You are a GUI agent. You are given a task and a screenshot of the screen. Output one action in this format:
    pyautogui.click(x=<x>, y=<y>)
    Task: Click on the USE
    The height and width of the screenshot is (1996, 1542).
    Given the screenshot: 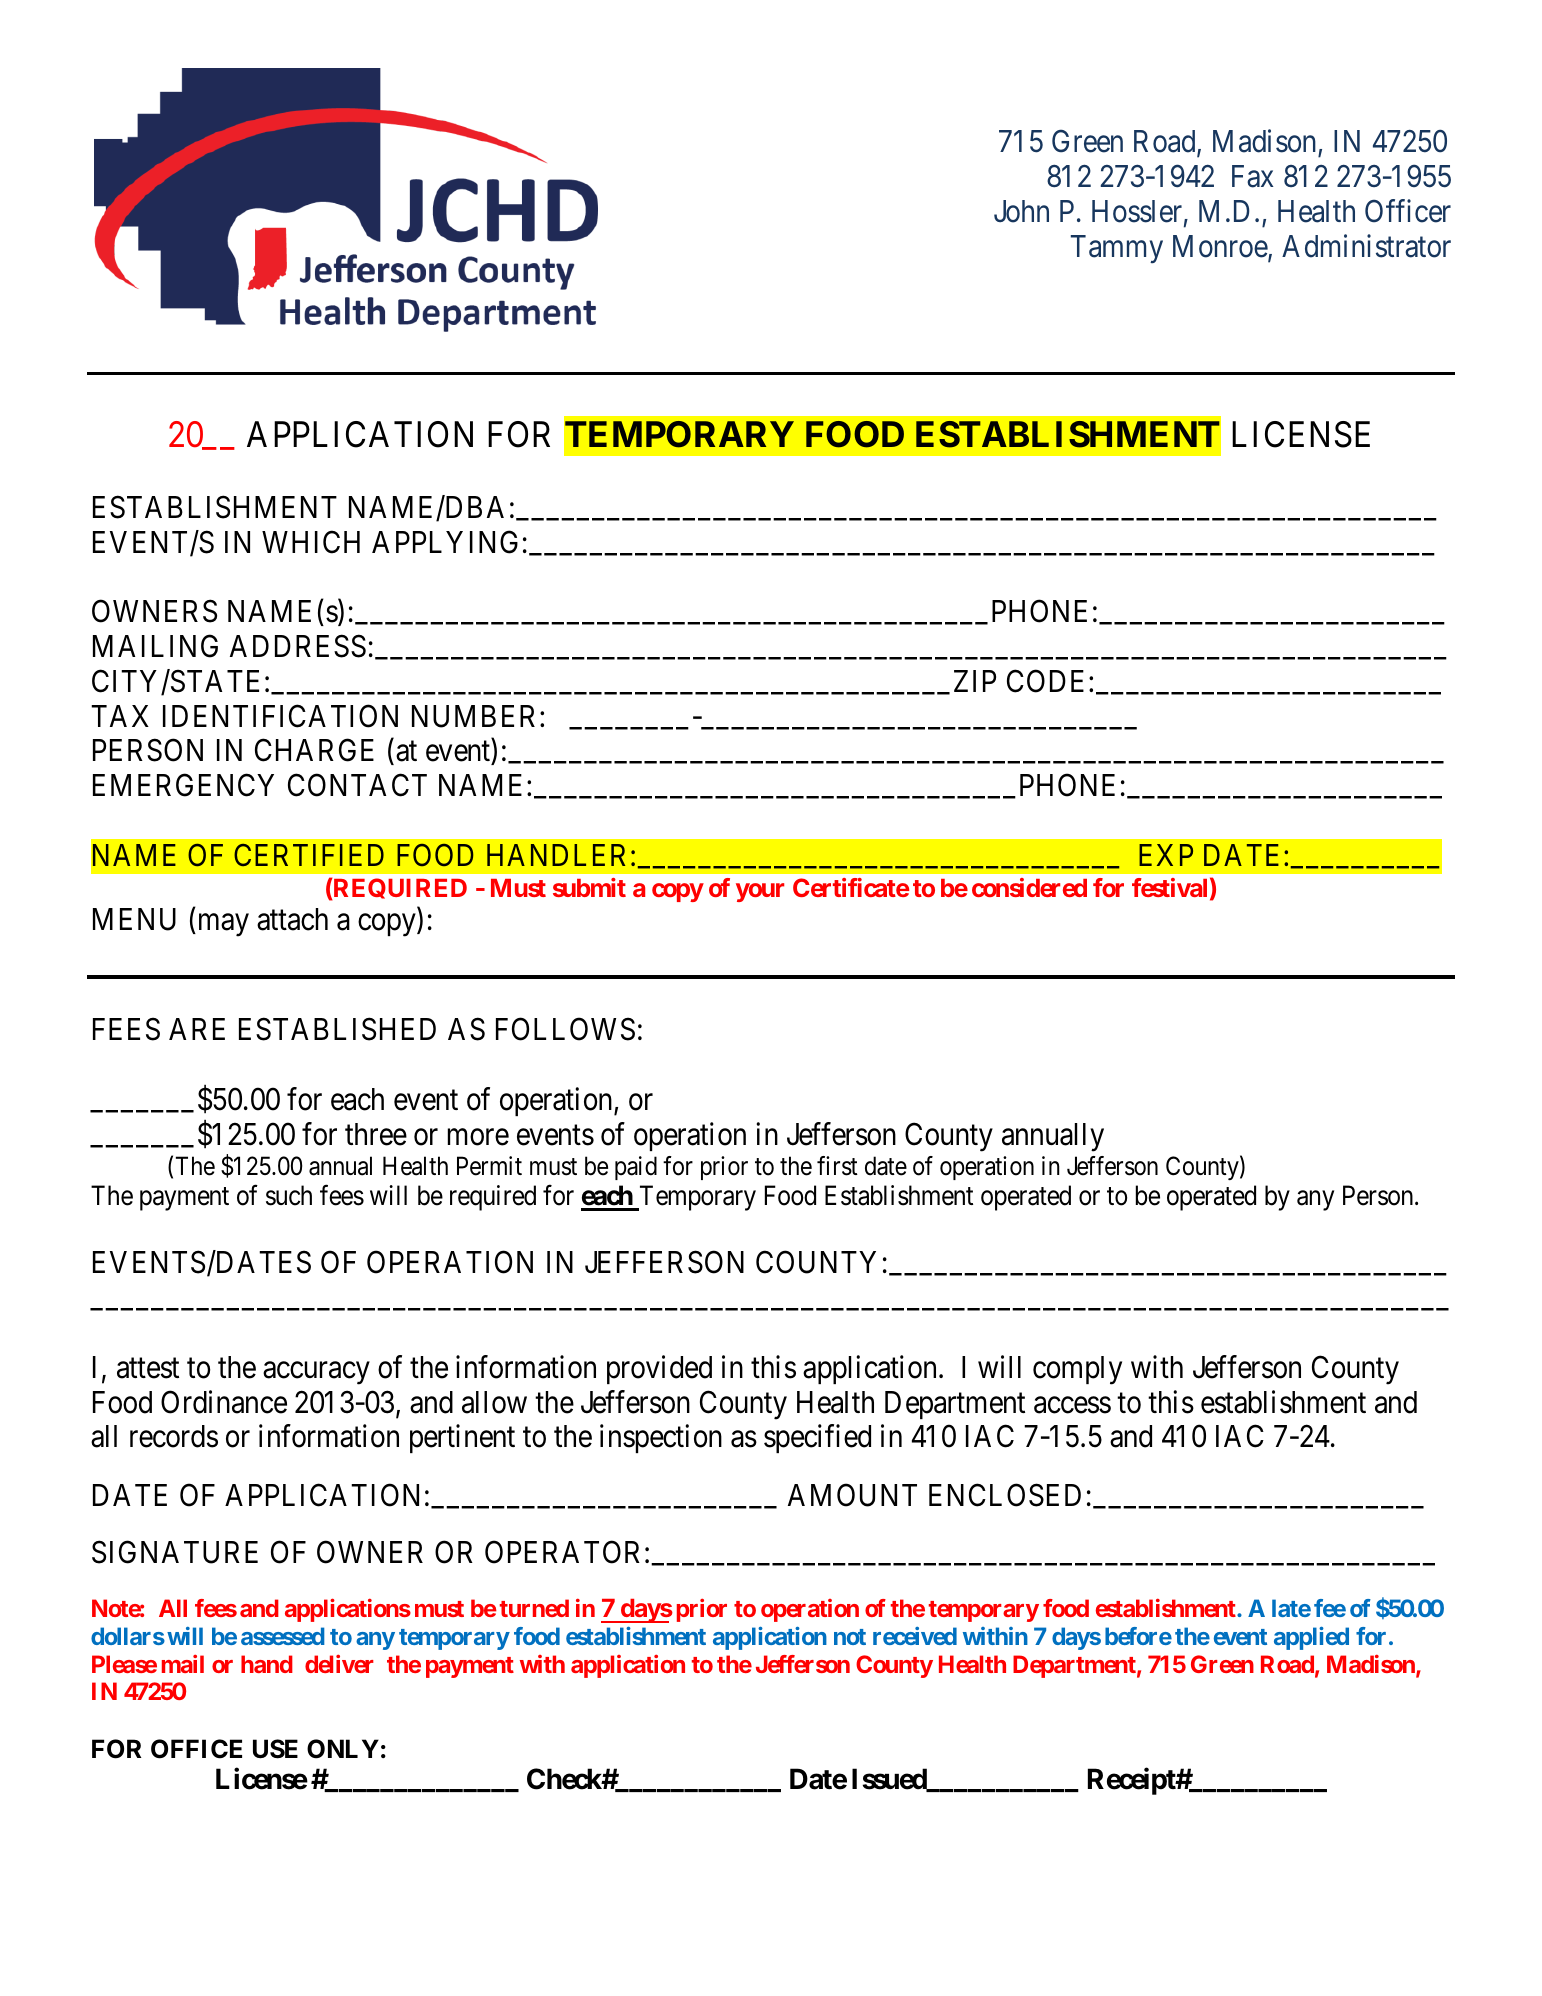 What is the action you would take?
    pyautogui.click(x=275, y=1749)
